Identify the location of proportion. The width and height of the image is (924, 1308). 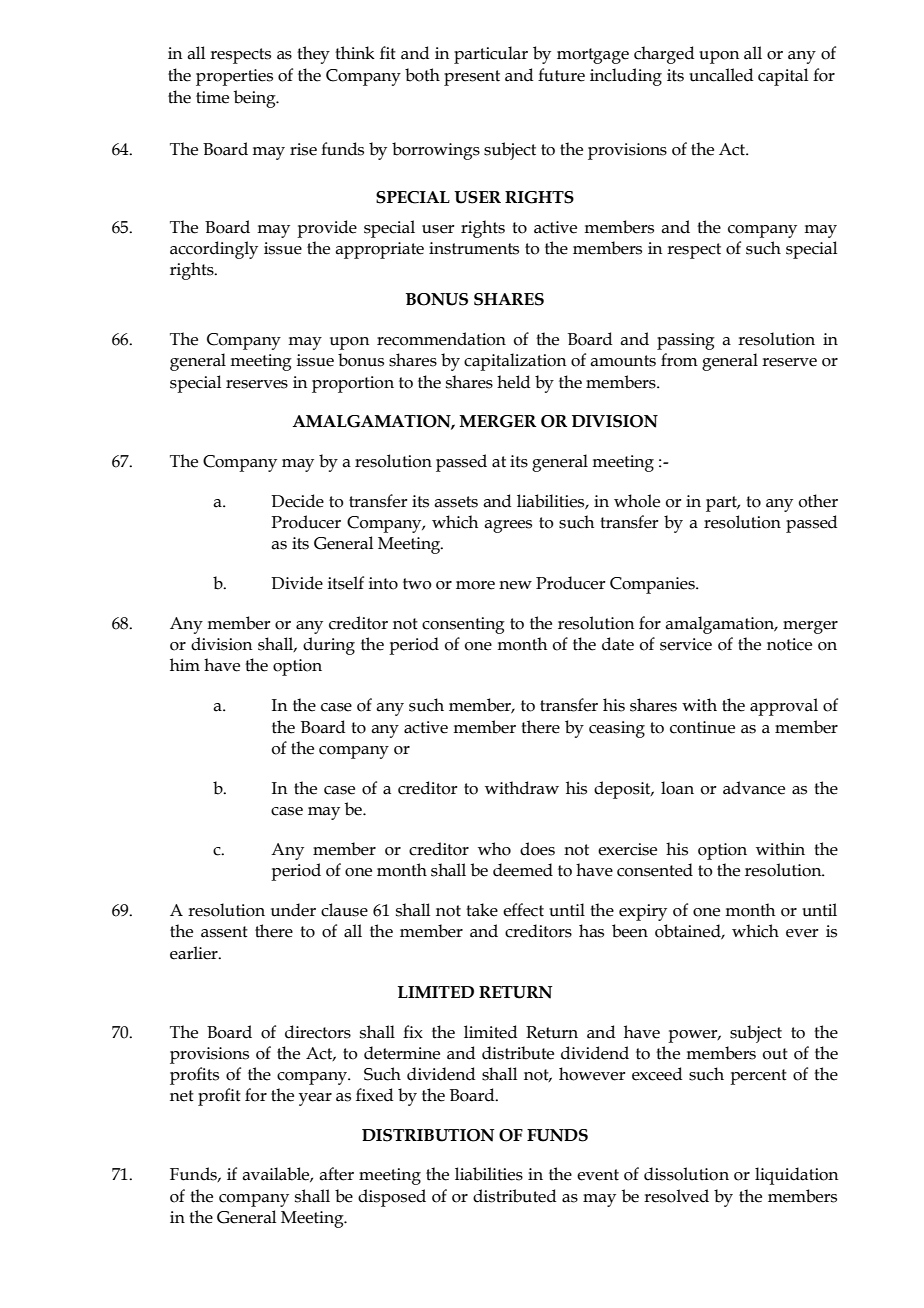
(353, 384).
